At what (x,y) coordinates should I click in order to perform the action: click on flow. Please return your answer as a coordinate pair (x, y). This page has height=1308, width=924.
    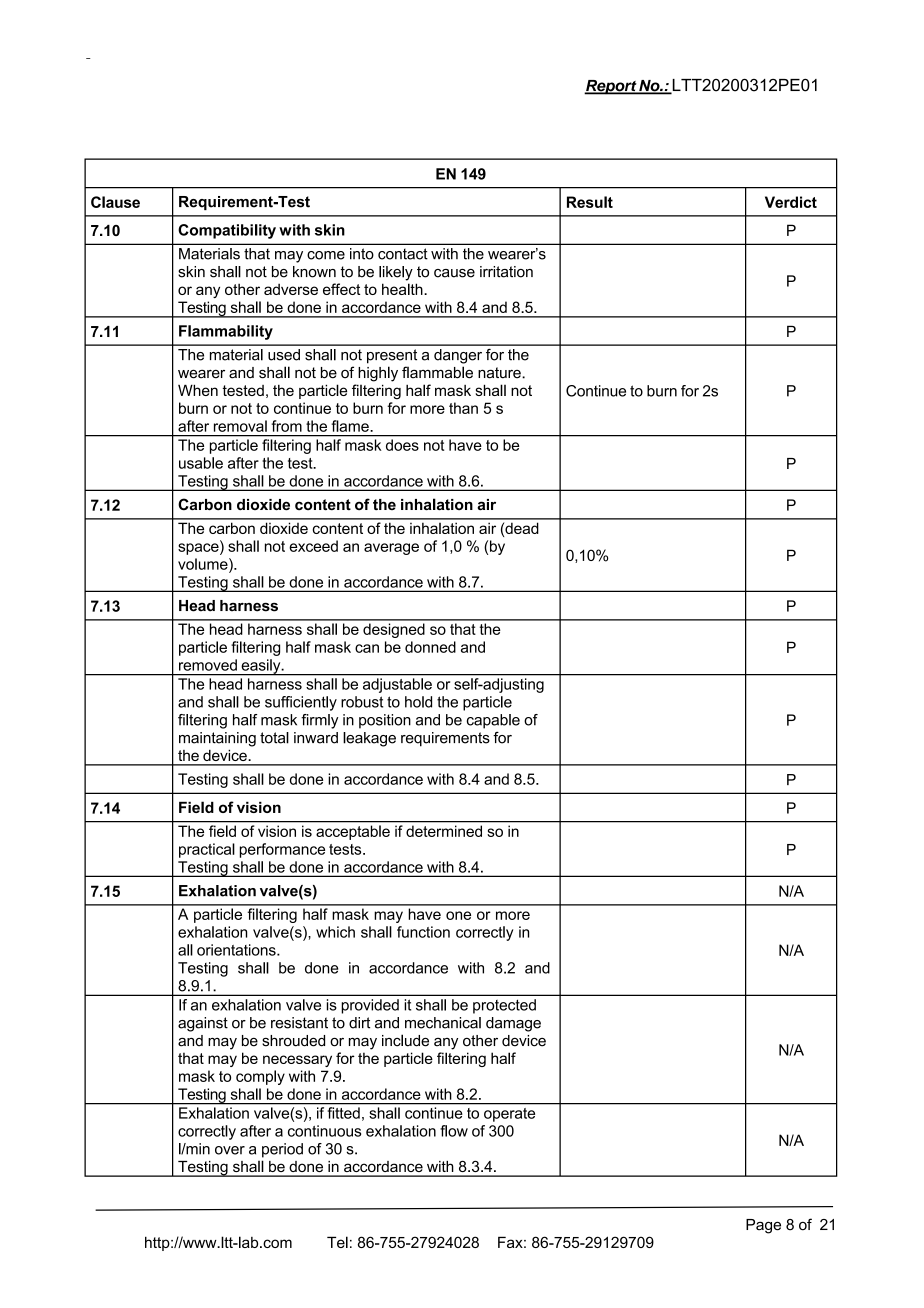
    Looking at the image, I should click on (454, 1131).
